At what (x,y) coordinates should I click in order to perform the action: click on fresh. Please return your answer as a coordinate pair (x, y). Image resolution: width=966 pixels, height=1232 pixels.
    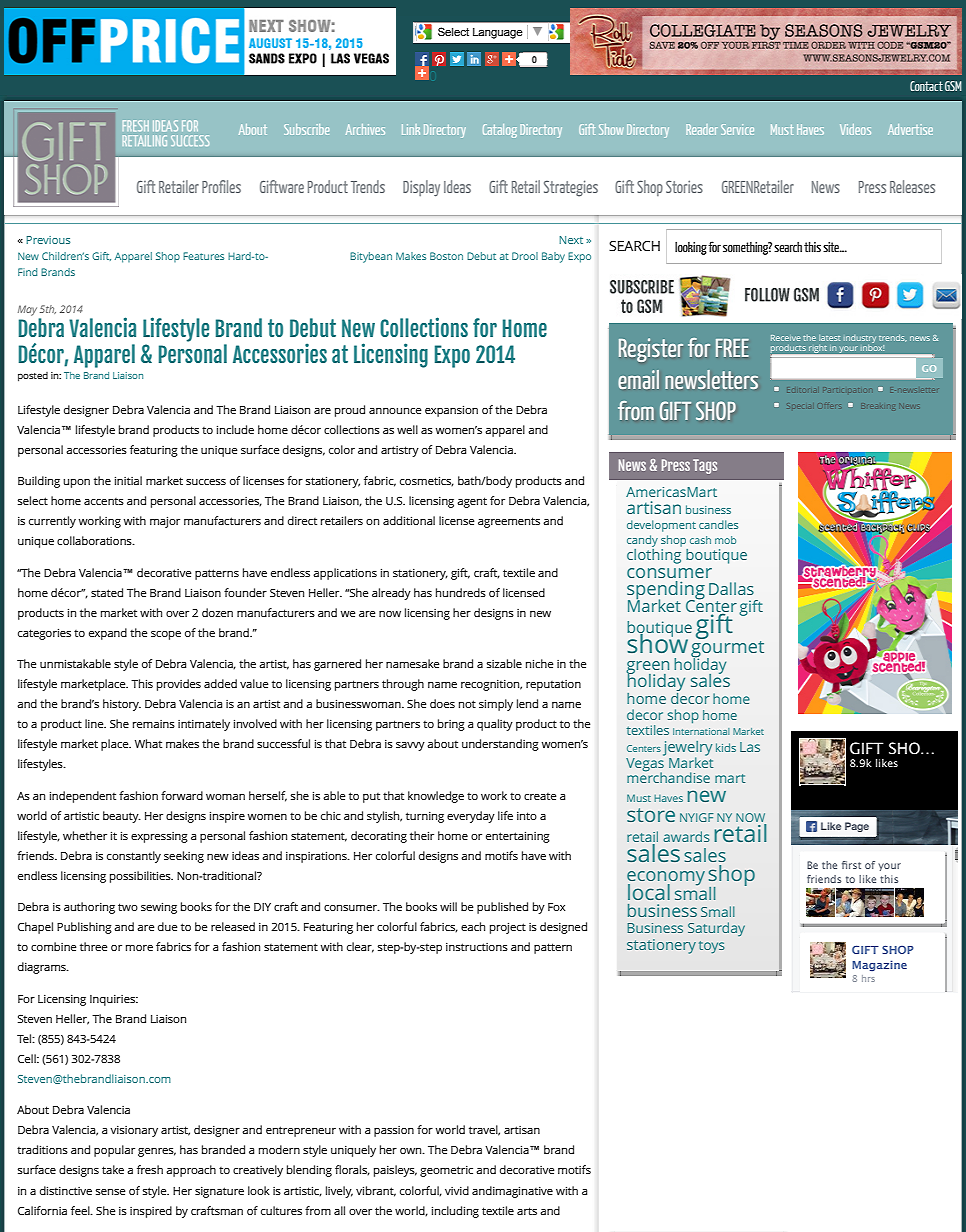
    Looking at the image, I should click on (150, 1169).
